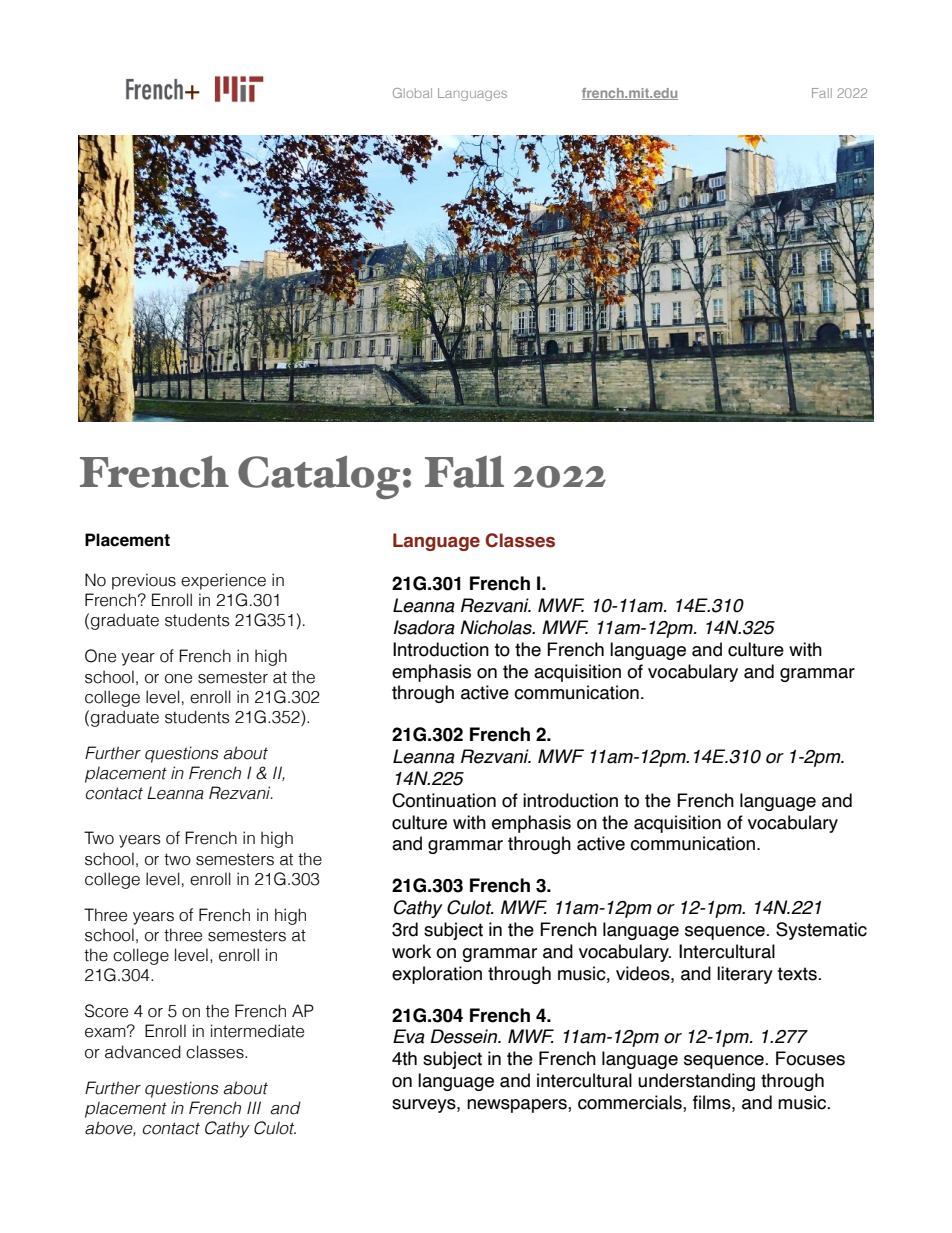 This screenshot has height=1233, width=952. What do you see at coordinates (223, 581) in the screenshot?
I see `experience` at bounding box center [223, 581].
